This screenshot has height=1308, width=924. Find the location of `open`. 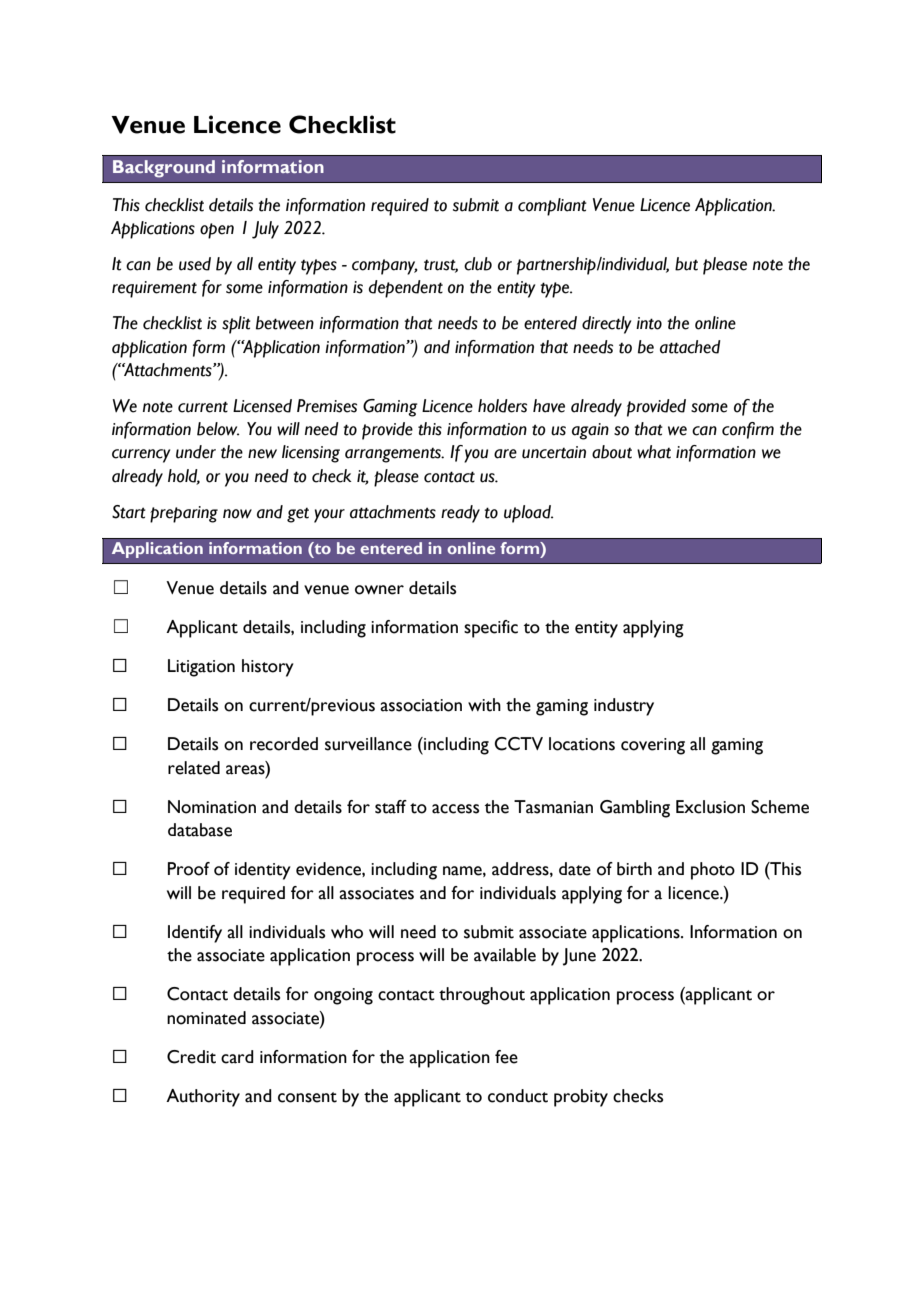

open is located at coordinates (217, 231).
